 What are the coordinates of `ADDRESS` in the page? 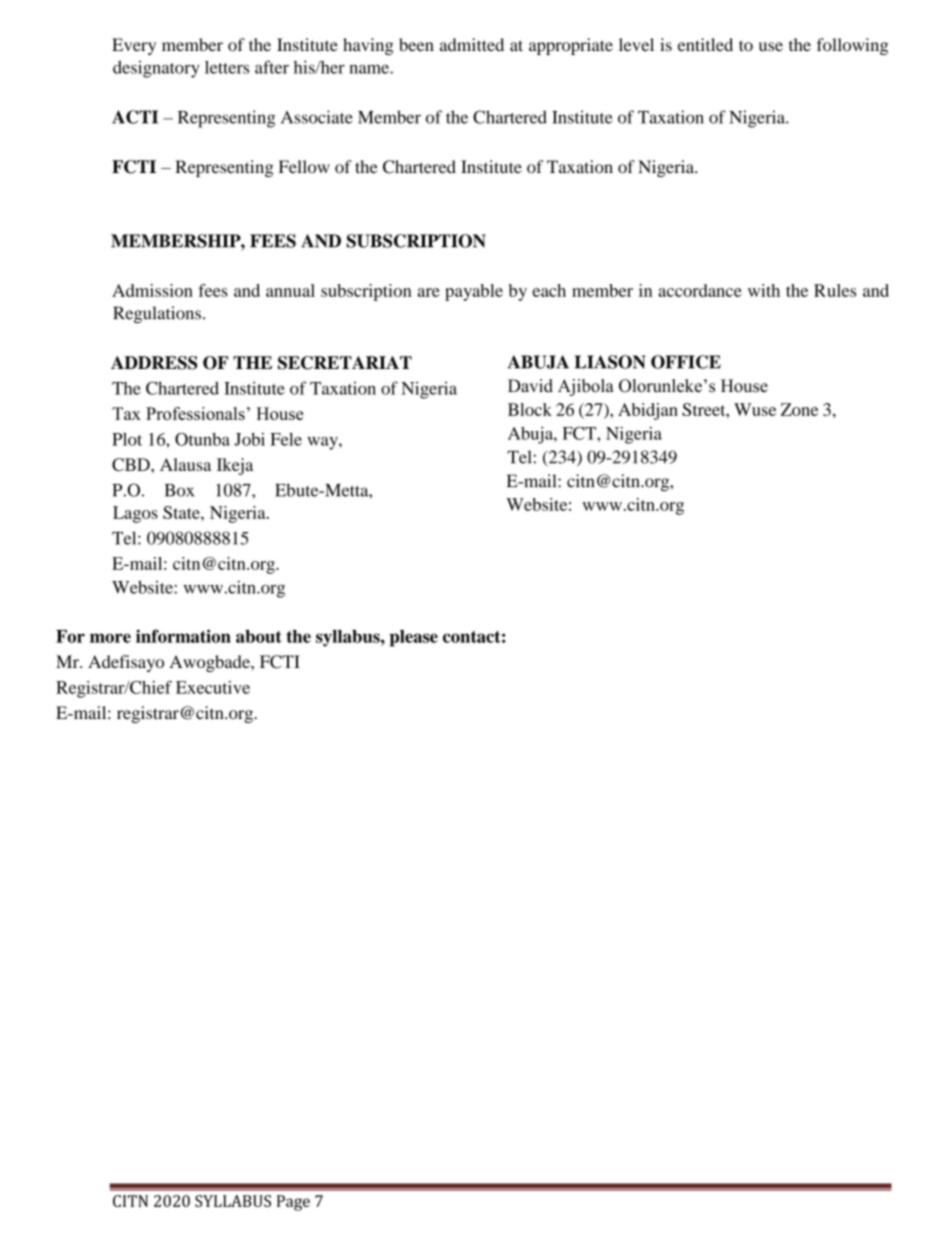 It's located at (154, 363).
